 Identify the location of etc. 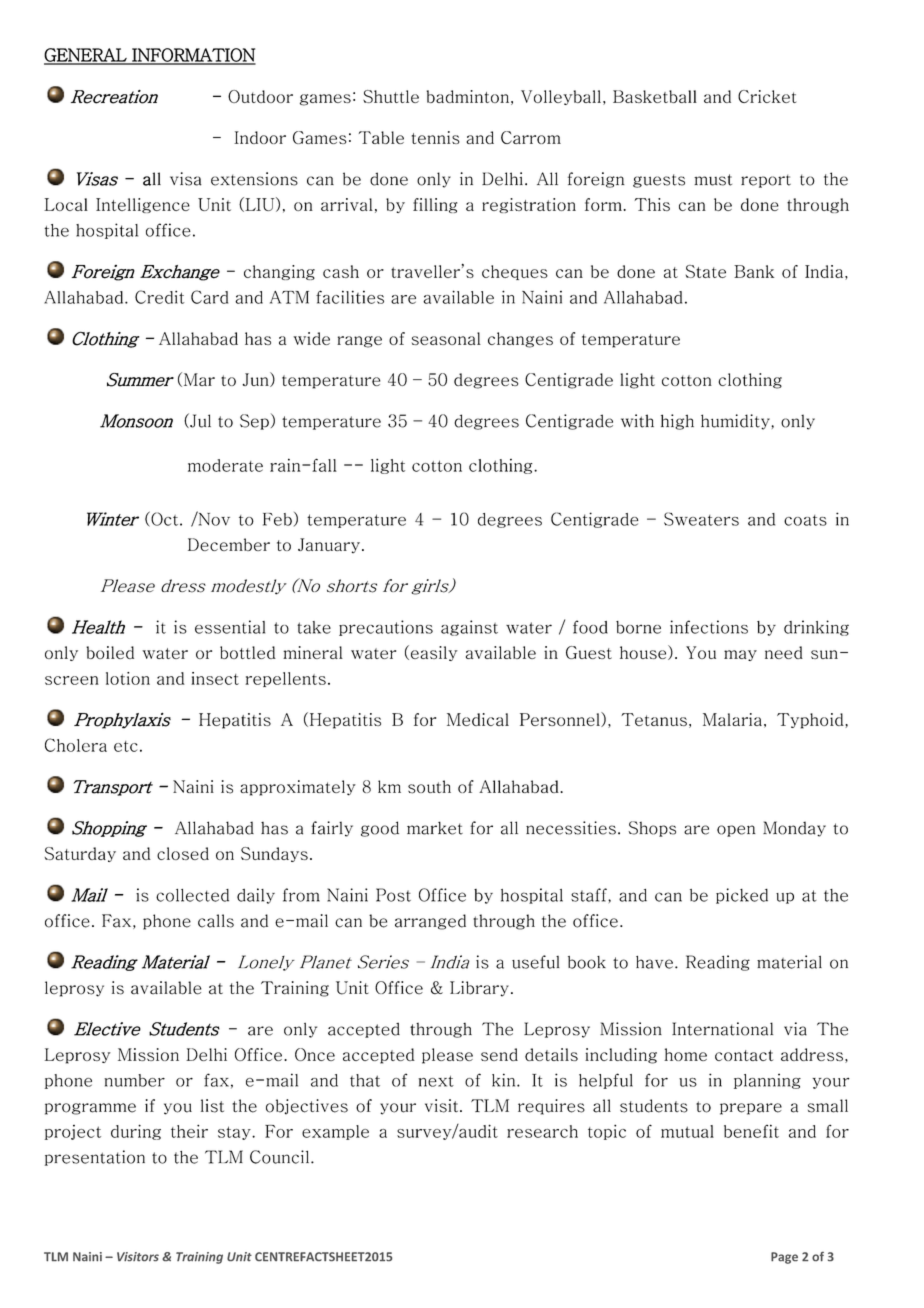
(126, 746).
